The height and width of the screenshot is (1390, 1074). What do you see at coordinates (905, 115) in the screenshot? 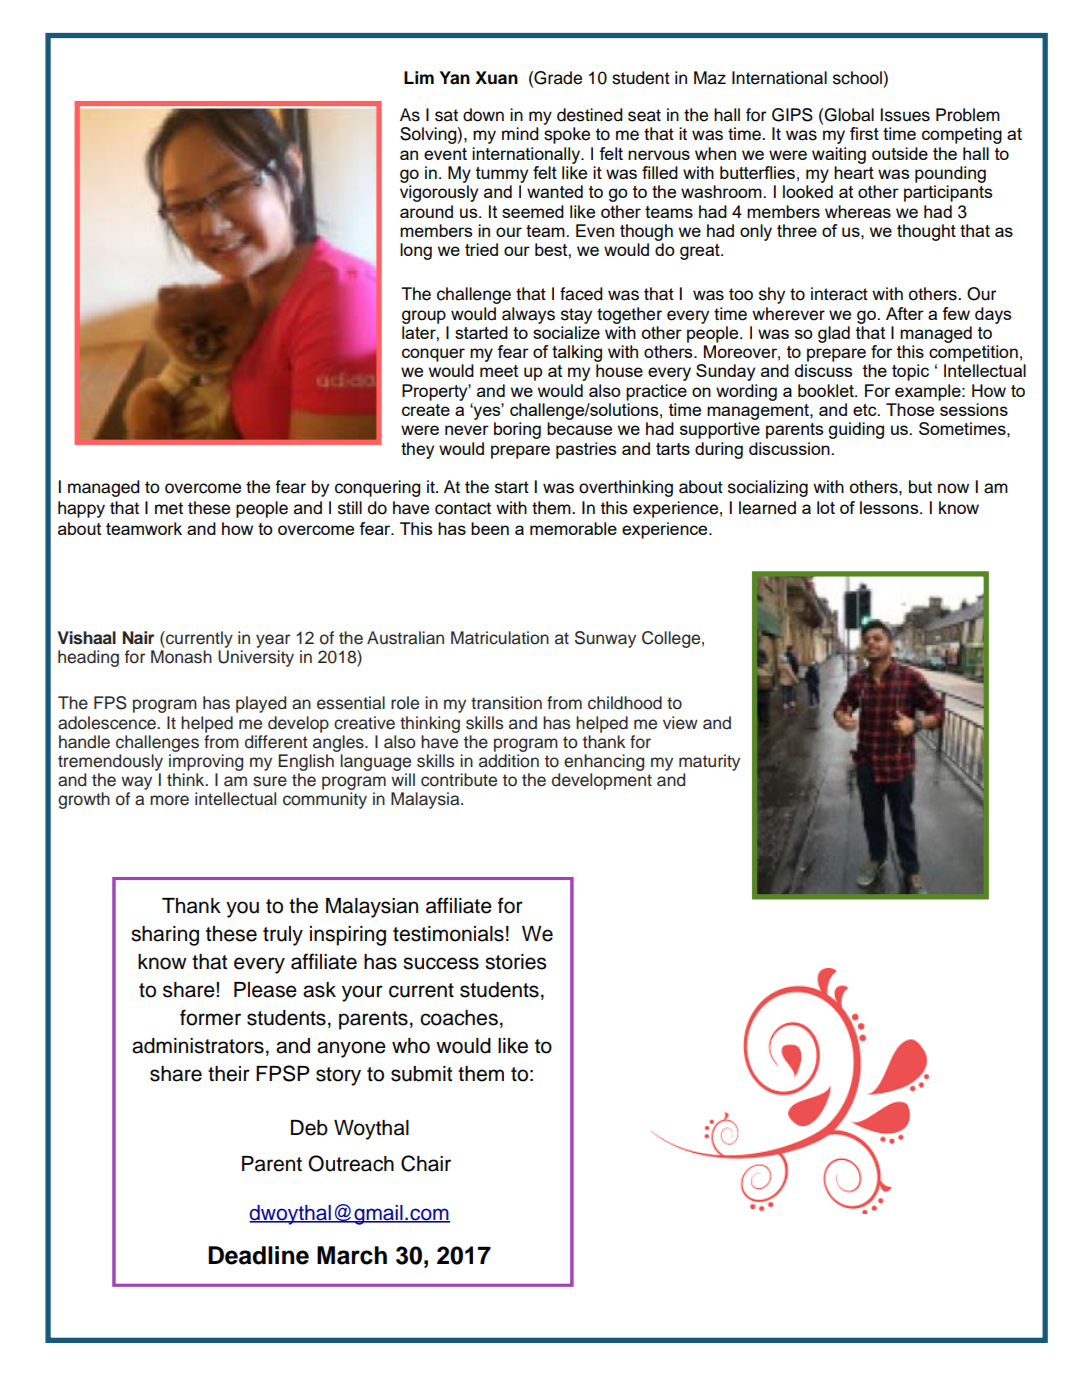
I see `Issues` at bounding box center [905, 115].
